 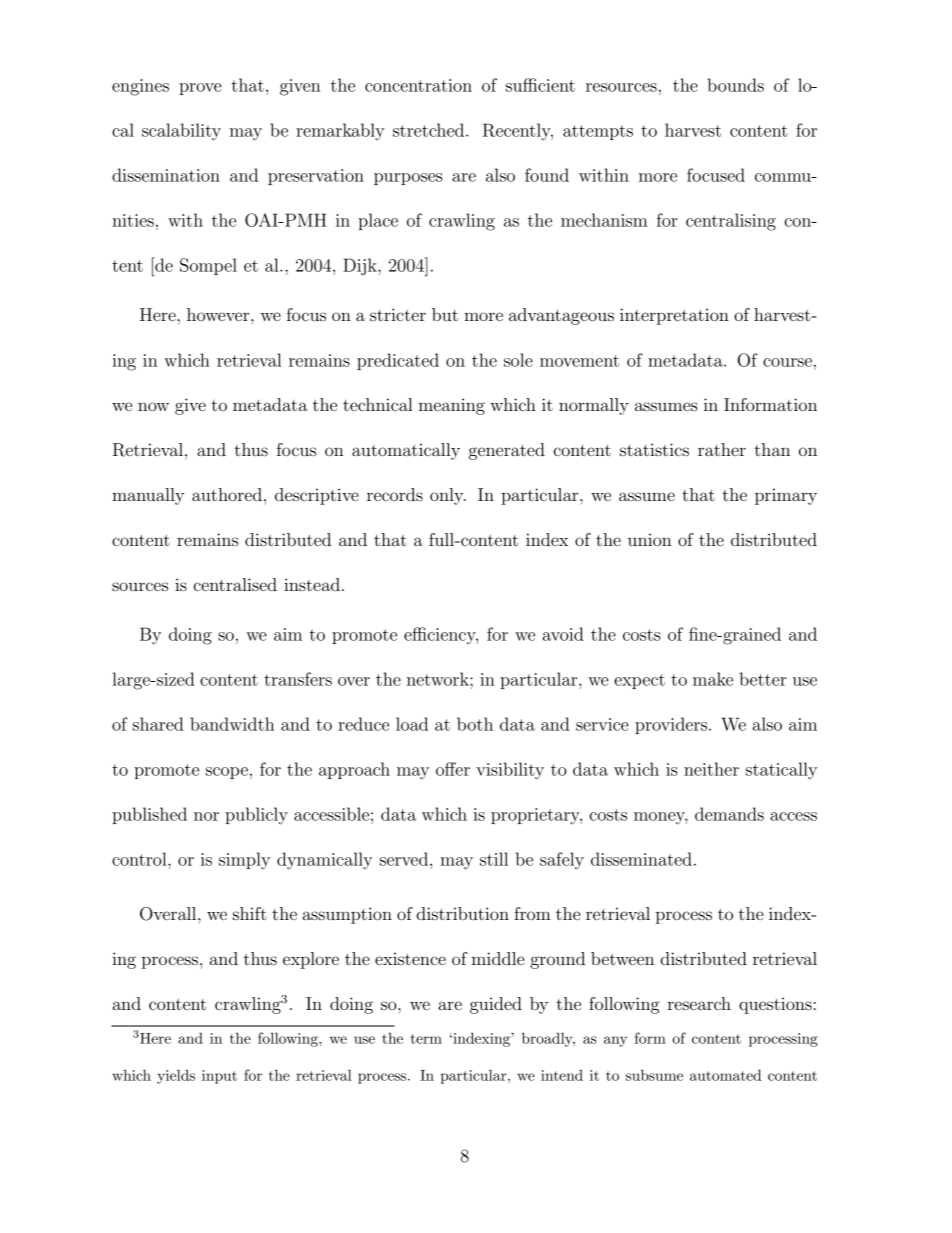 What do you see at coordinates (200, 89) in the screenshot?
I see `prove` at bounding box center [200, 89].
